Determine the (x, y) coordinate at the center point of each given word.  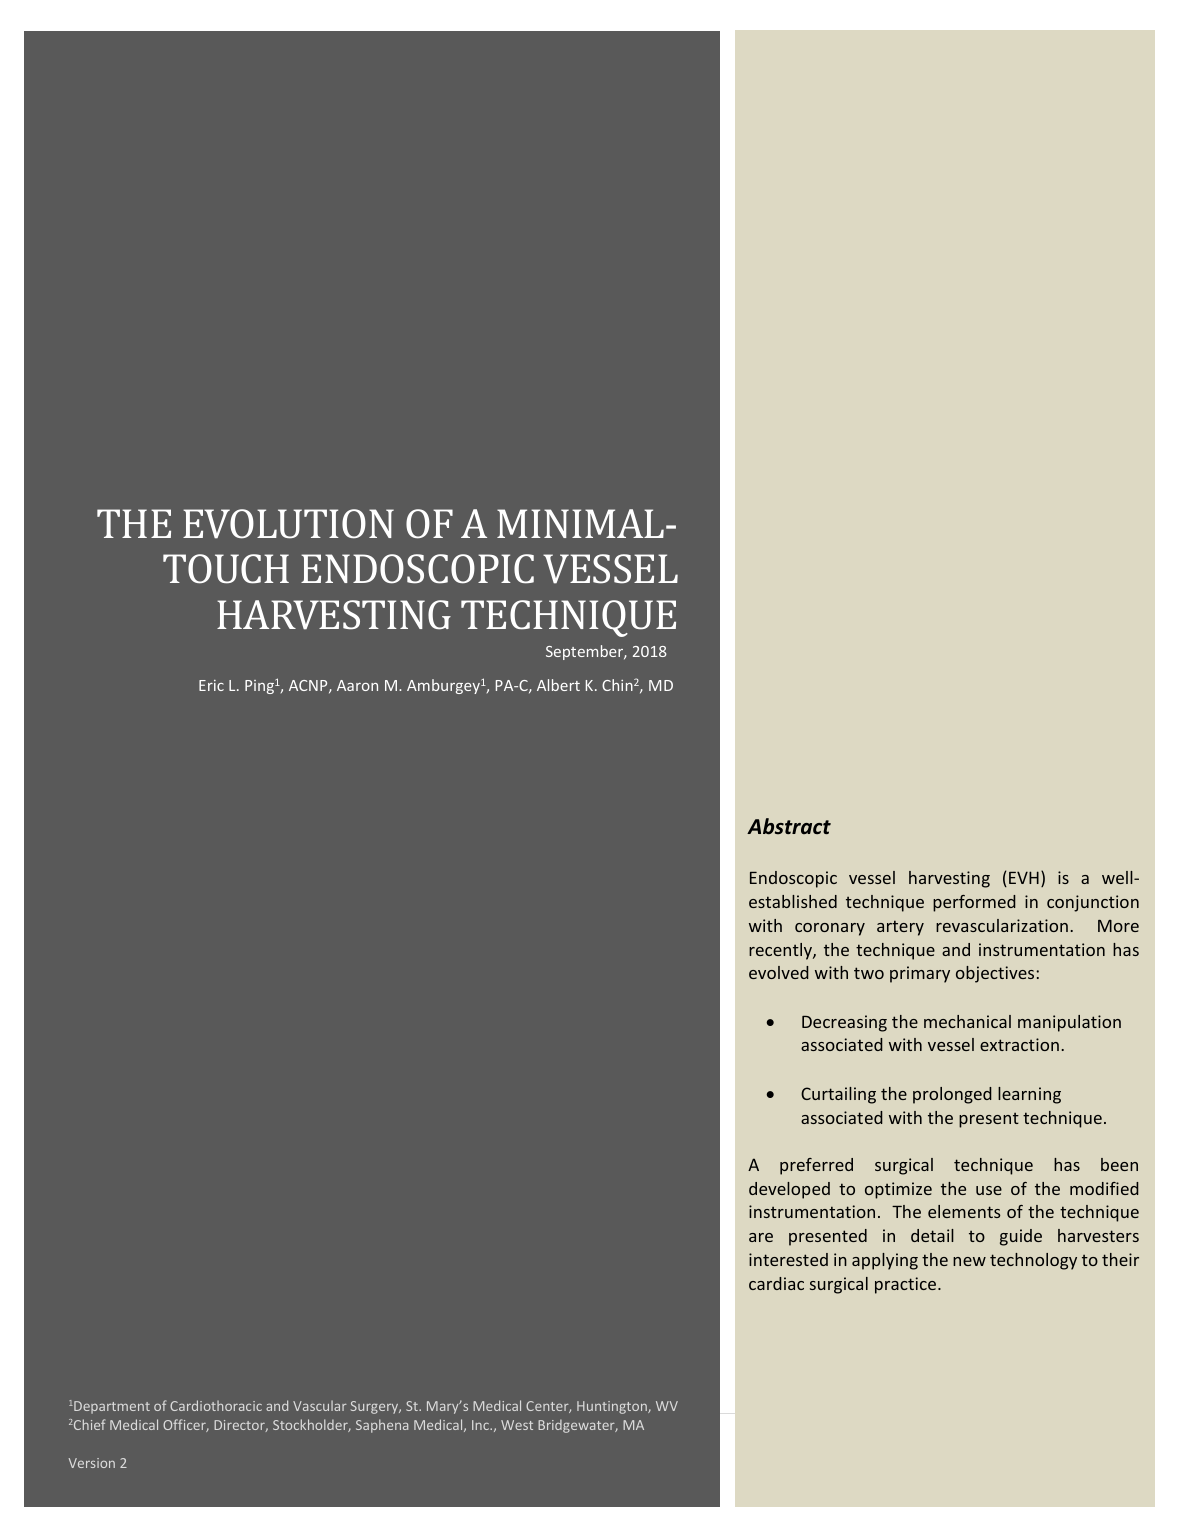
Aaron (357, 685)
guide (1021, 1237)
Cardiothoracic (216, 1405)
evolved (779, 972)
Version (92, 1463)
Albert (558, 685)
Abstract (789, 826)
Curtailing (838, 1095)
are (761, 1237)
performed (974, 903)
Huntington (613, 1407)
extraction (1019, 1044)
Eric (211, 685)
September (586, 652)
